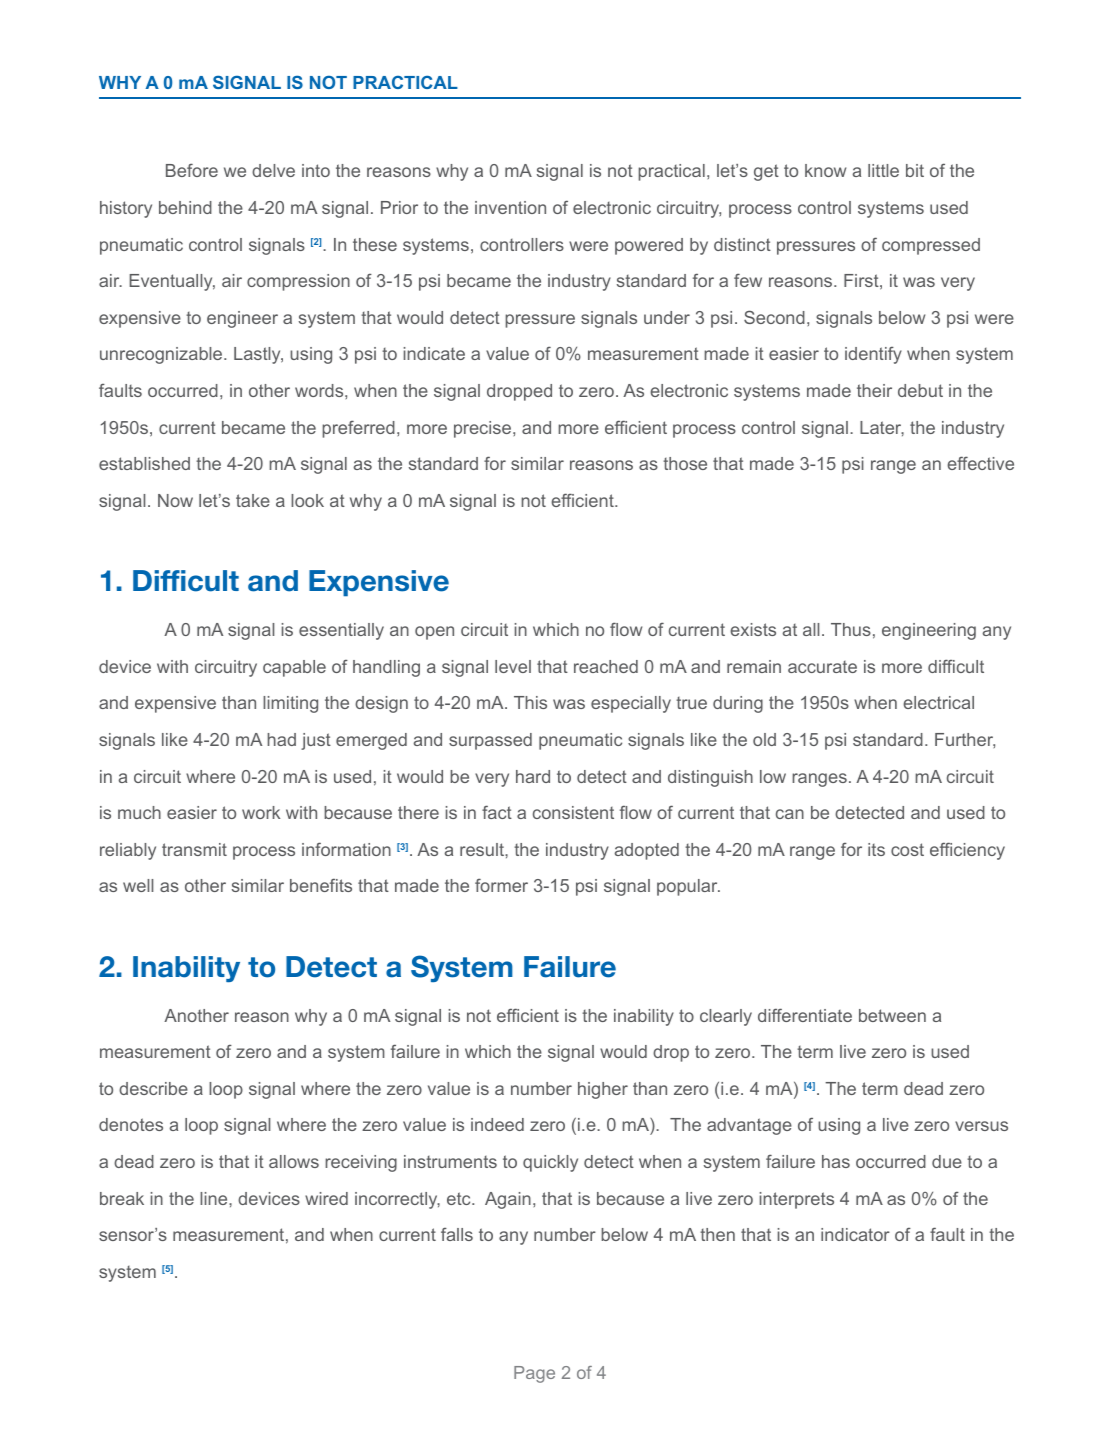 The height and width of the document is (1449, 1120). Describe the element at coordinates (534, 1374) in the document. I see `Page` at that location.
